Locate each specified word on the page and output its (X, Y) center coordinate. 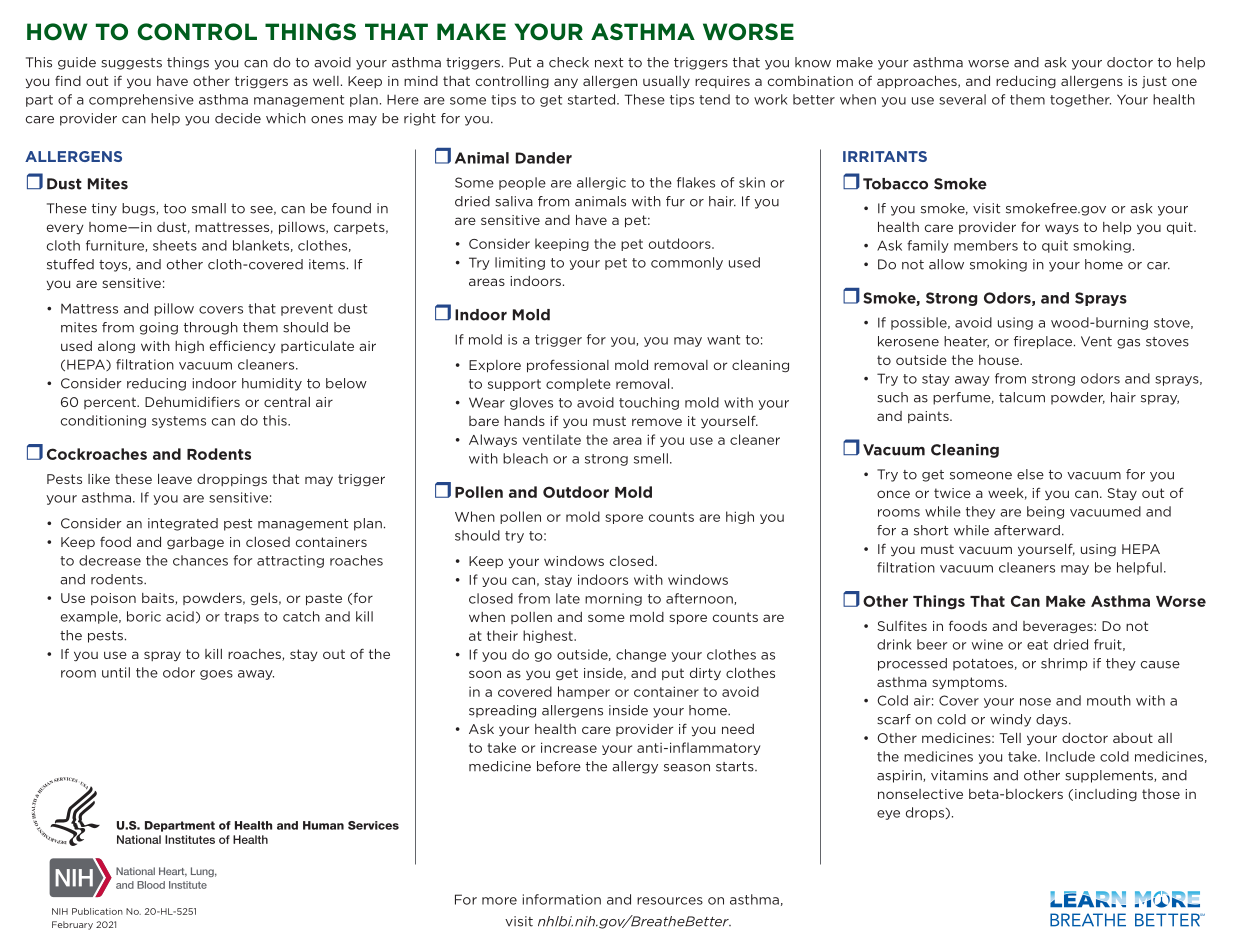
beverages (1059, 627)
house (1000, 360)
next (609, 63)
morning (613, 599)
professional (568, 366)
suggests (131, 64)
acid (180, 616)
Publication (97, 911)
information (562, 899)
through (211, 328)
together (1080, 100)
